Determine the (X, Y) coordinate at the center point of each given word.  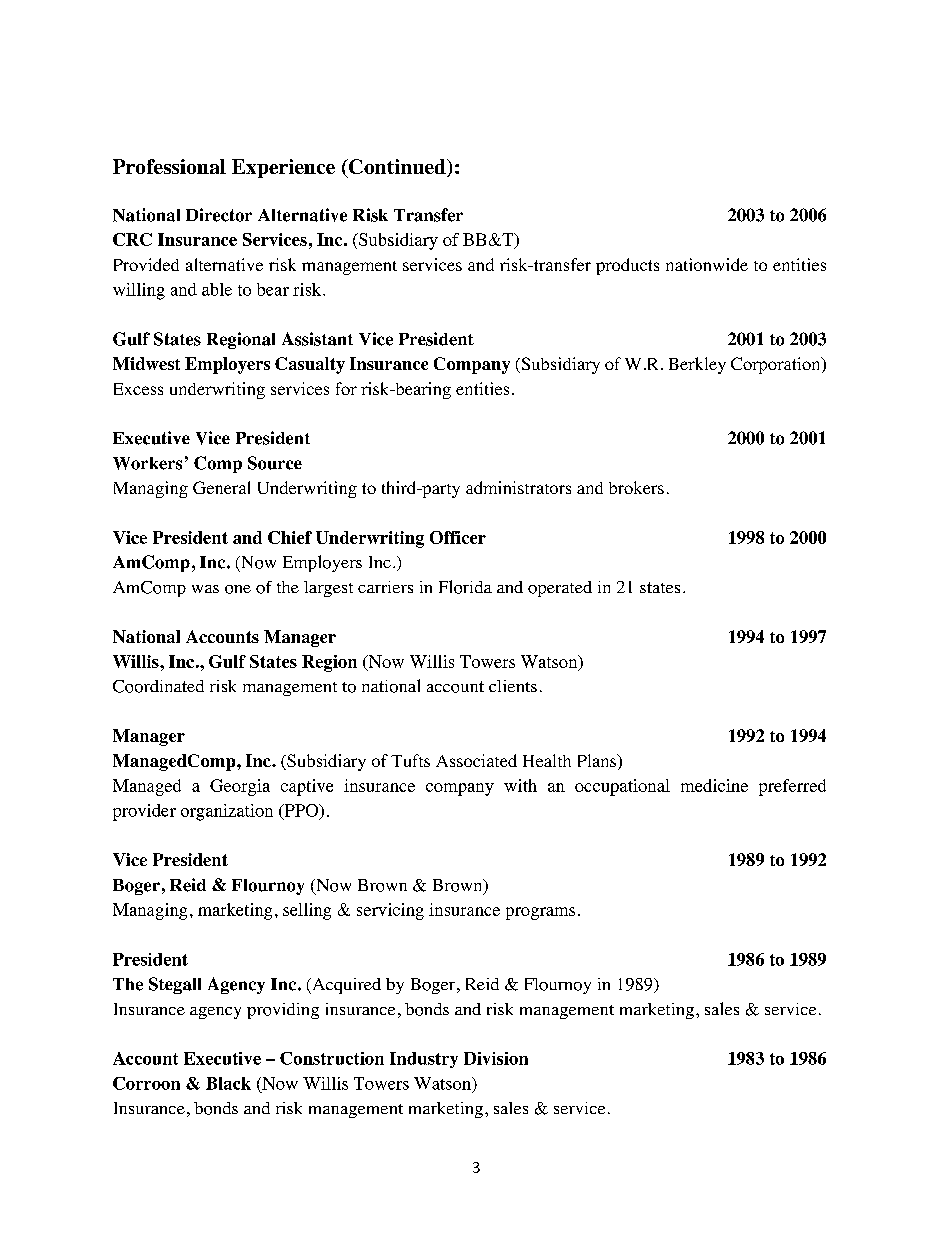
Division (496, 1058)
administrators (518, 487)
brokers (636, 487)
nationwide (707, 264)
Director (219, 215)
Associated (476, 760)
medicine (714, 785)
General (221, 487)
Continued (397, 168)
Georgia (240, 787)
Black (228, 1083)
